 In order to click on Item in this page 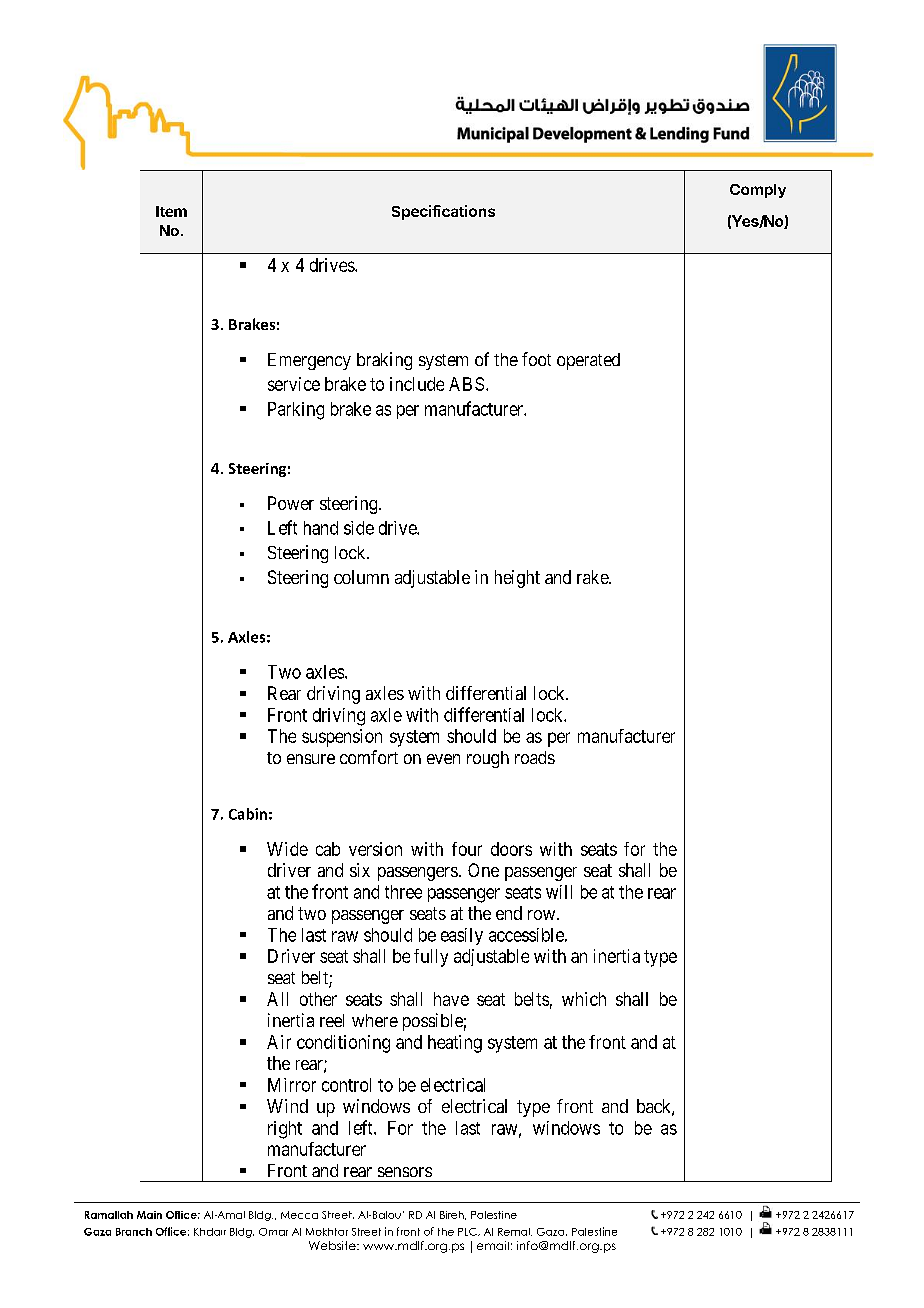, I will do `click(171, 211)`.
